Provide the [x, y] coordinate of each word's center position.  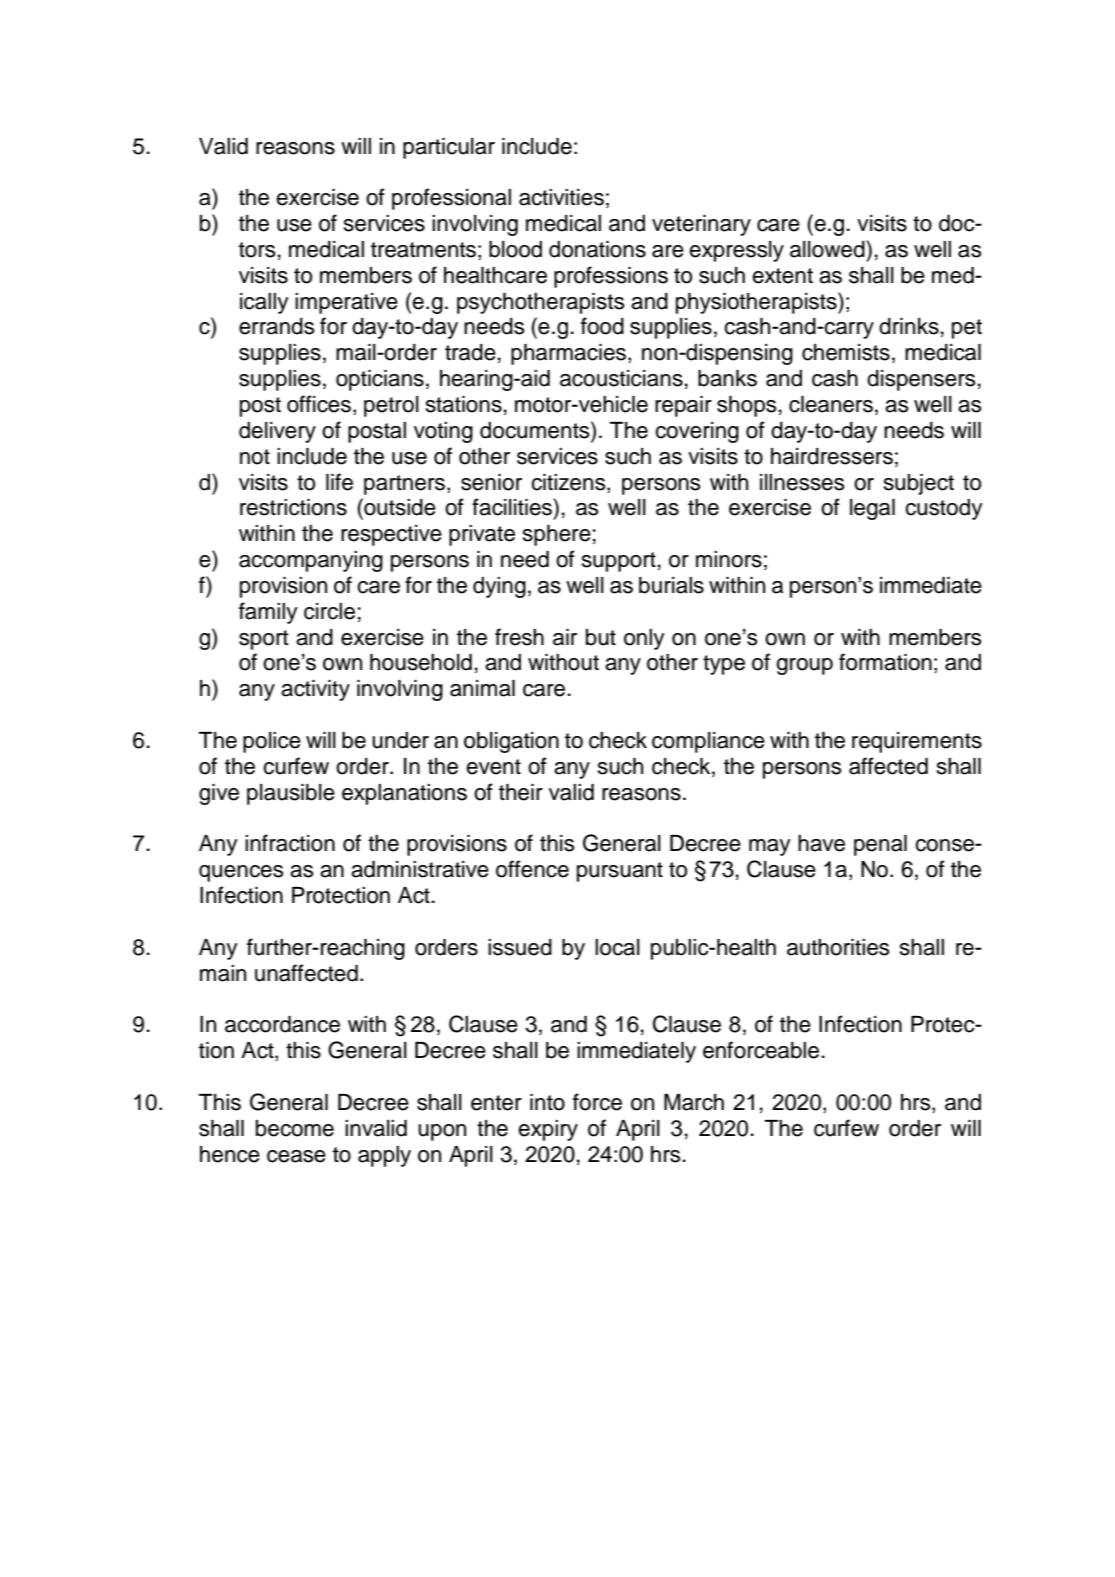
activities [561, 197]
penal [880, 845]
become [295, 1128]
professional [451, 199]
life [339, 482]
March [694, 1102]
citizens [569, 482]
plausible [291, 794]
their [521, 792]
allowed [828, 249]
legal [872, 509]
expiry [548, 1130]
